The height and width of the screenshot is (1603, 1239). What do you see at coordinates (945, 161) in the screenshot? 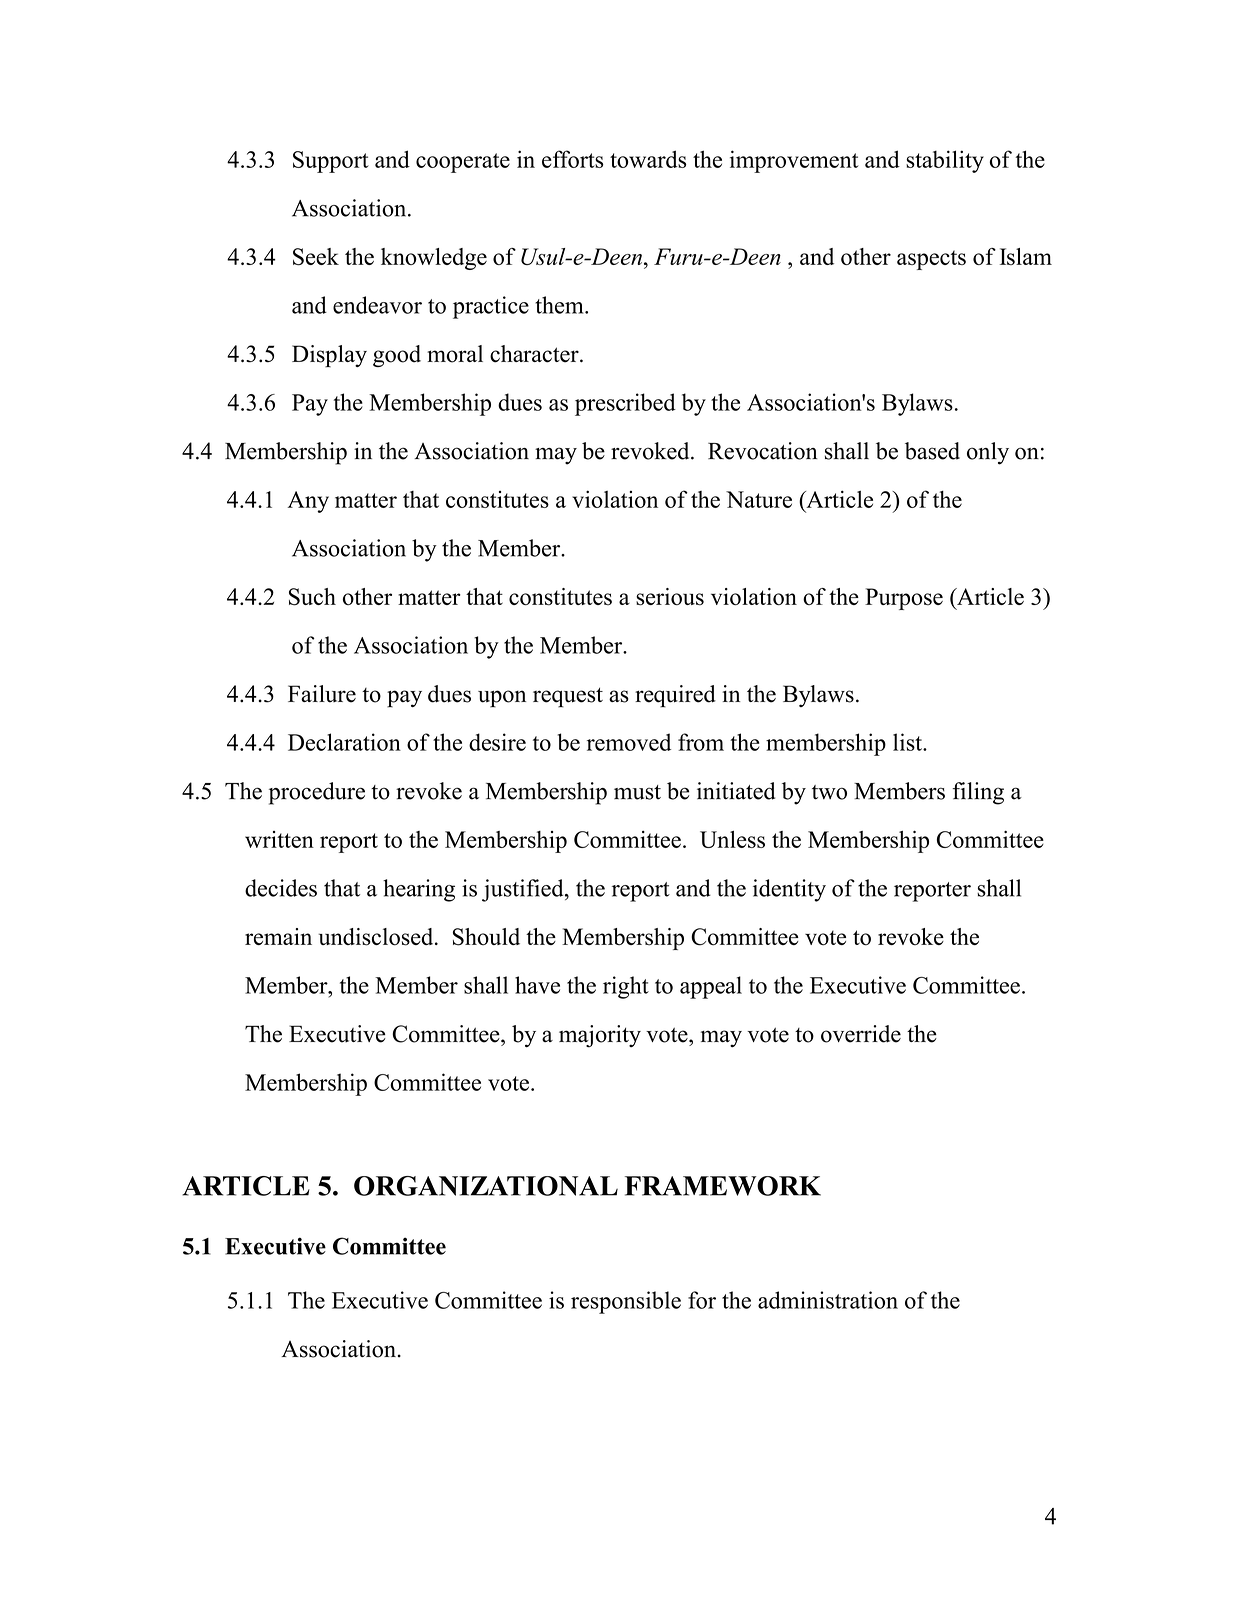
I see `stability` at bounding box center [945, 161].
